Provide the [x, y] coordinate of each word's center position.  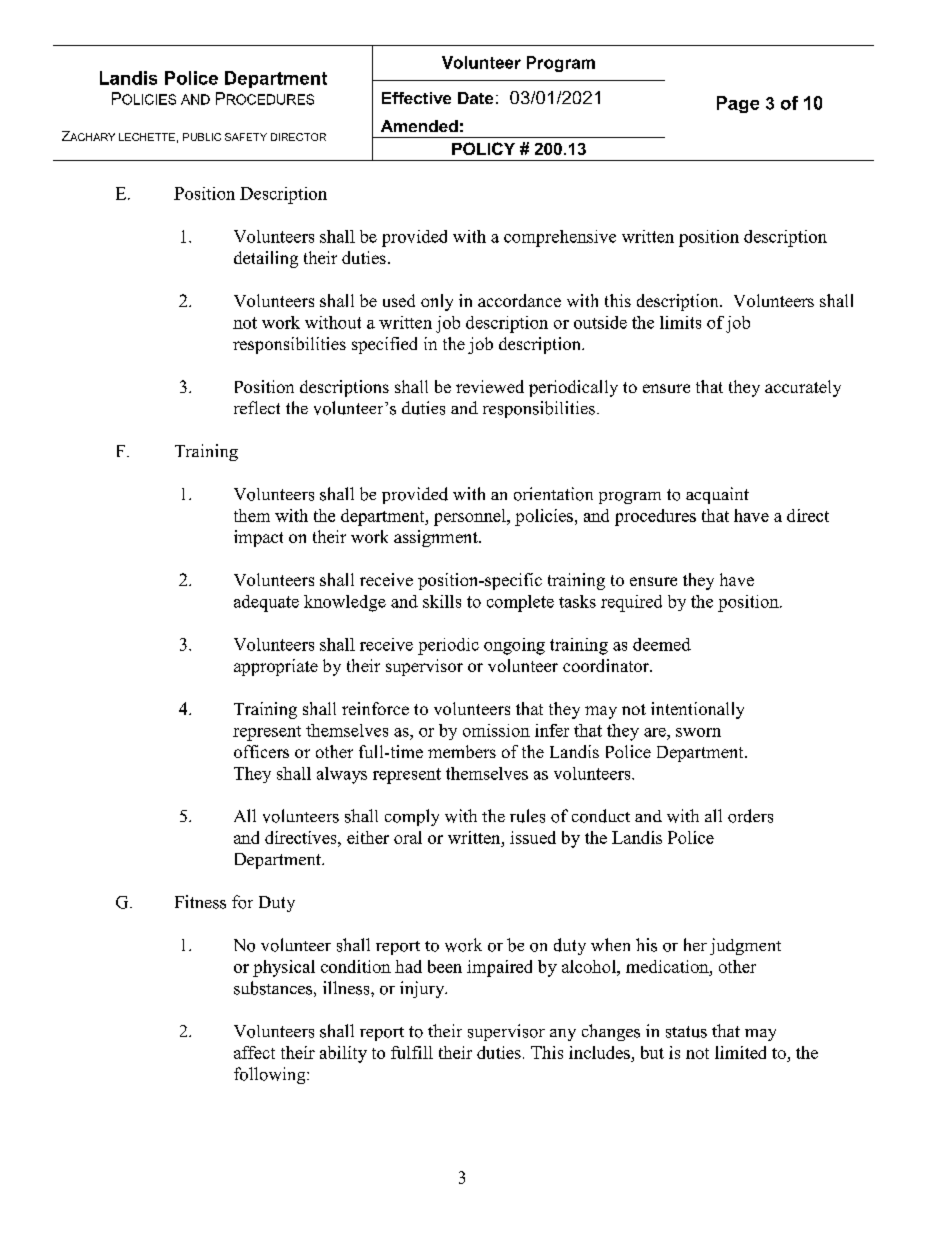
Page [738, 104]
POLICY [483, 148]
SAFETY [246, 137]
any [563, 1035]
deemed [662, 644]
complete [520, 603]
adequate [266, 603]
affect [254, 1052]
